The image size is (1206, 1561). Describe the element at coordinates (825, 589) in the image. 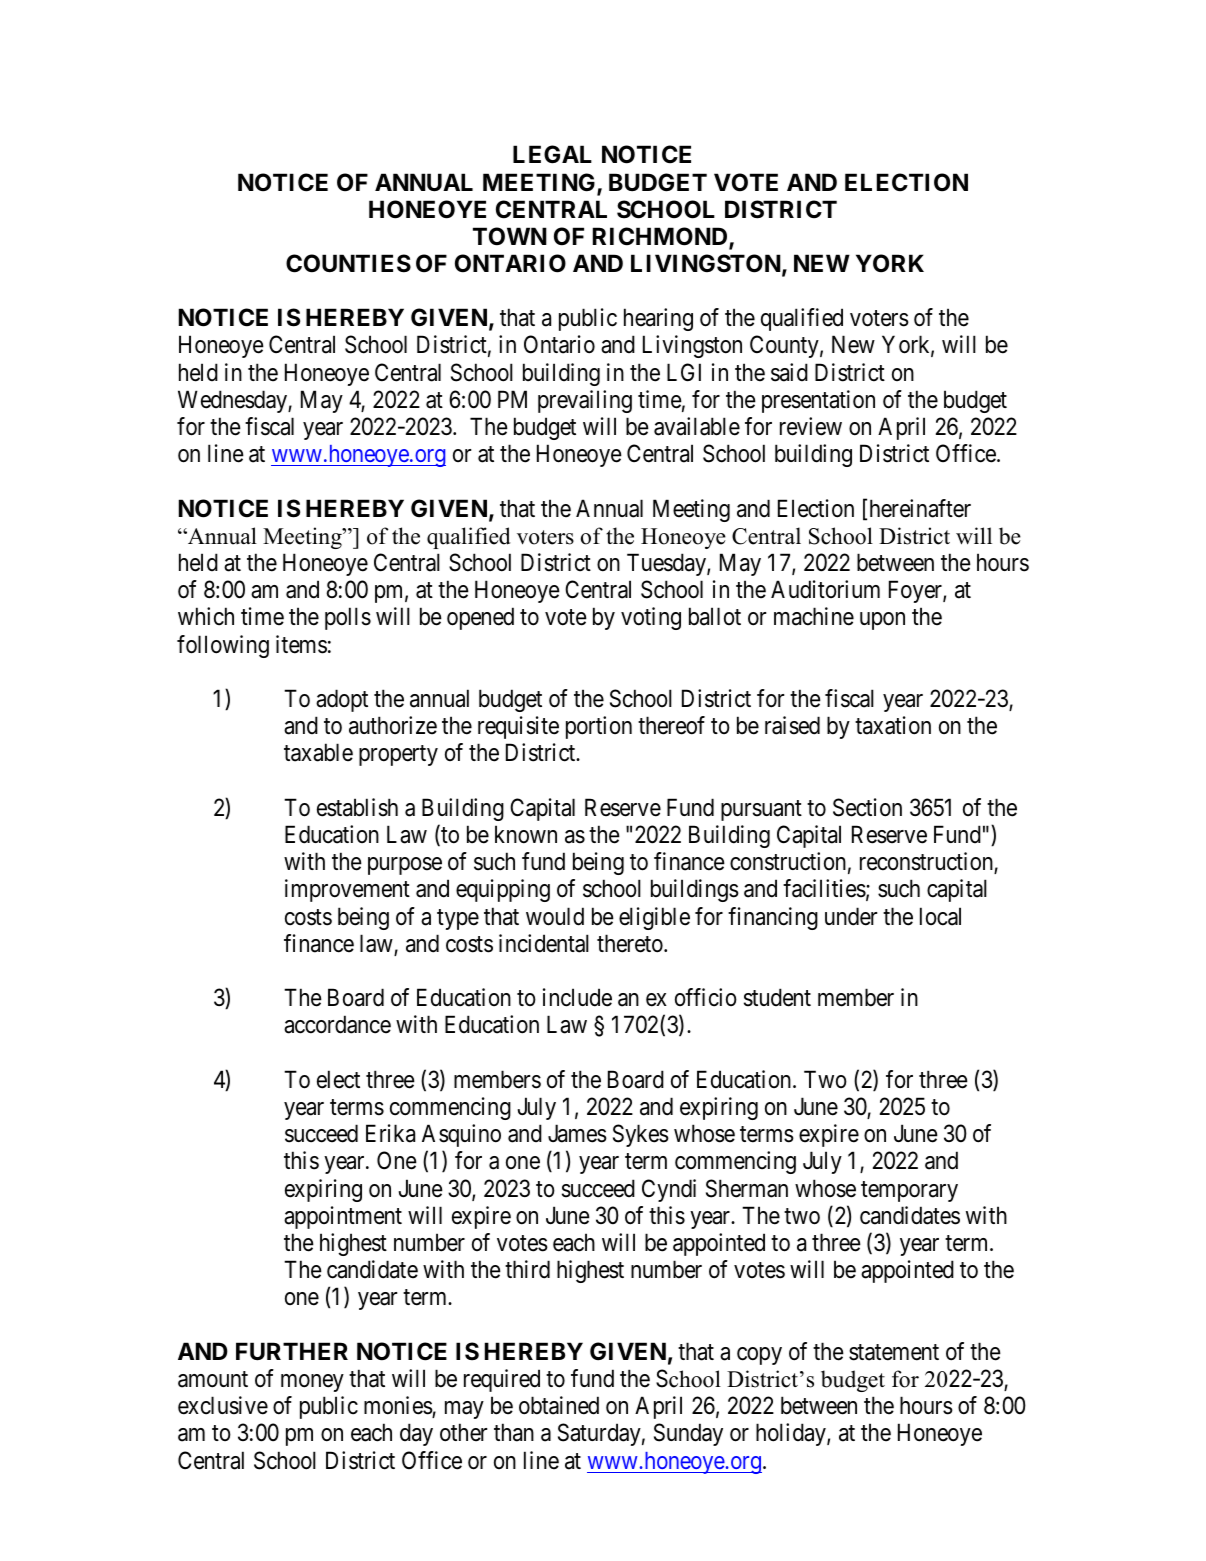

I see `Auditorium` at that location.
